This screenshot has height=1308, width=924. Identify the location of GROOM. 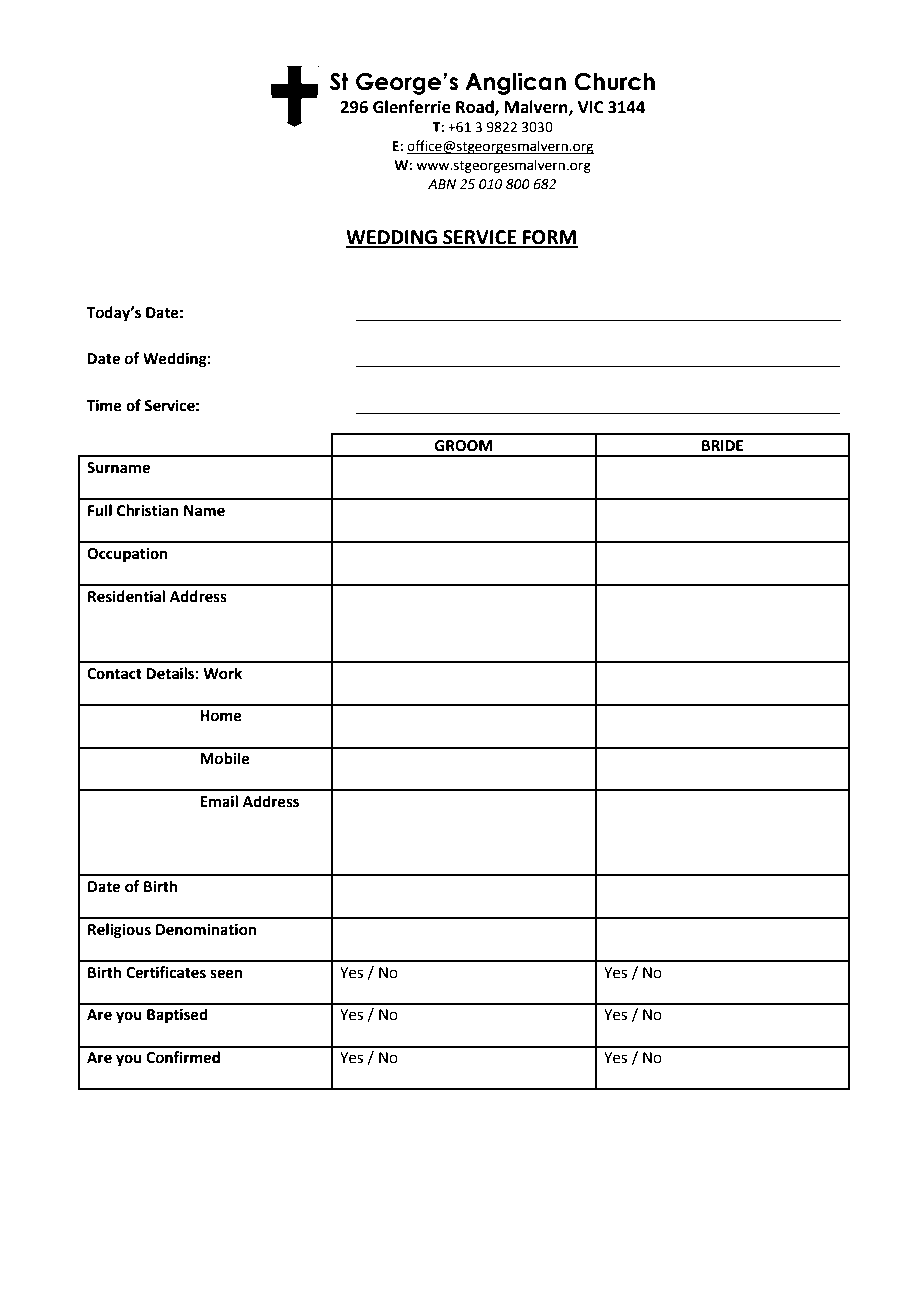
(464, 446).
